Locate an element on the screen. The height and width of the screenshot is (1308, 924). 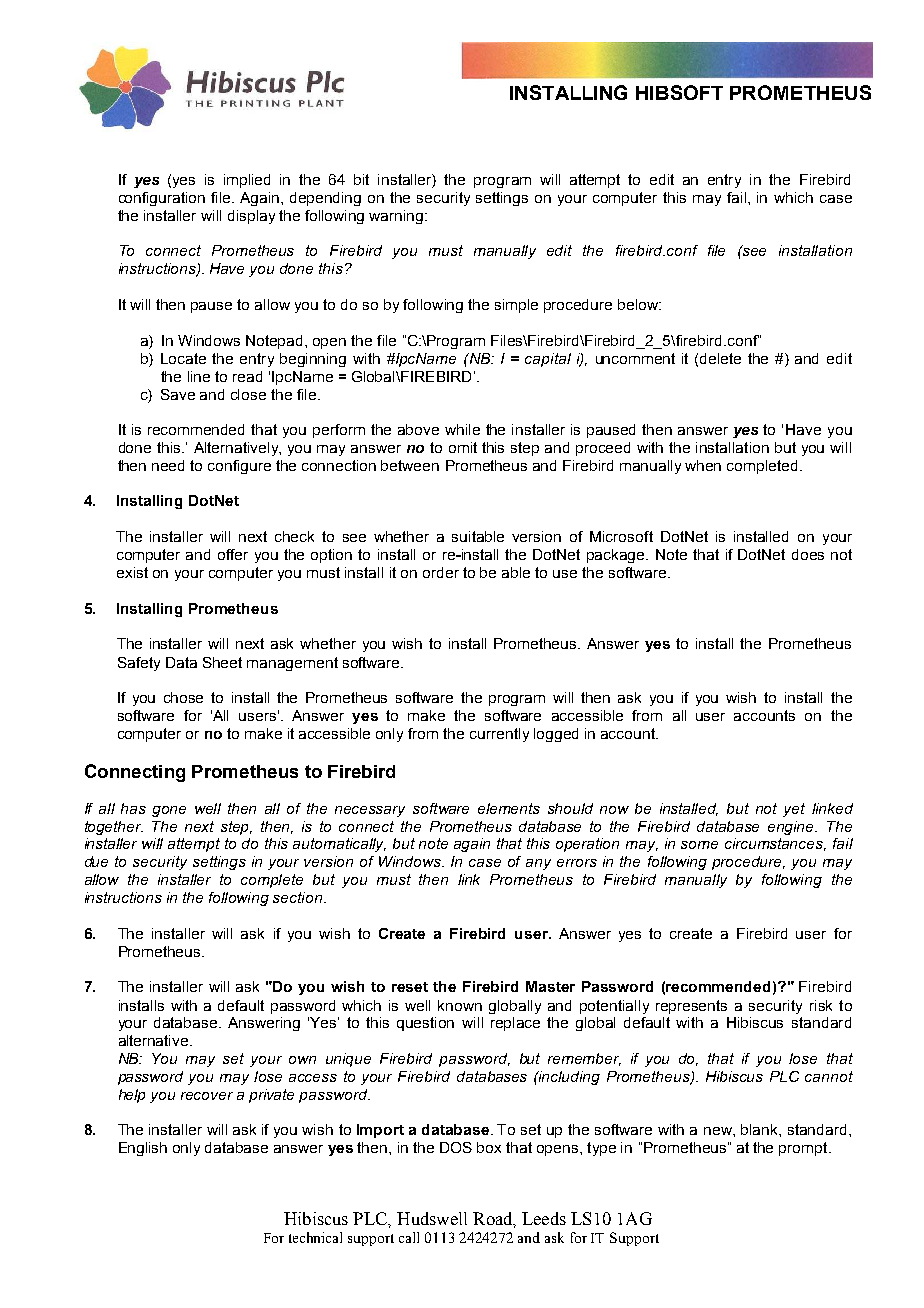
warning is located at coordinates (397, 217).
